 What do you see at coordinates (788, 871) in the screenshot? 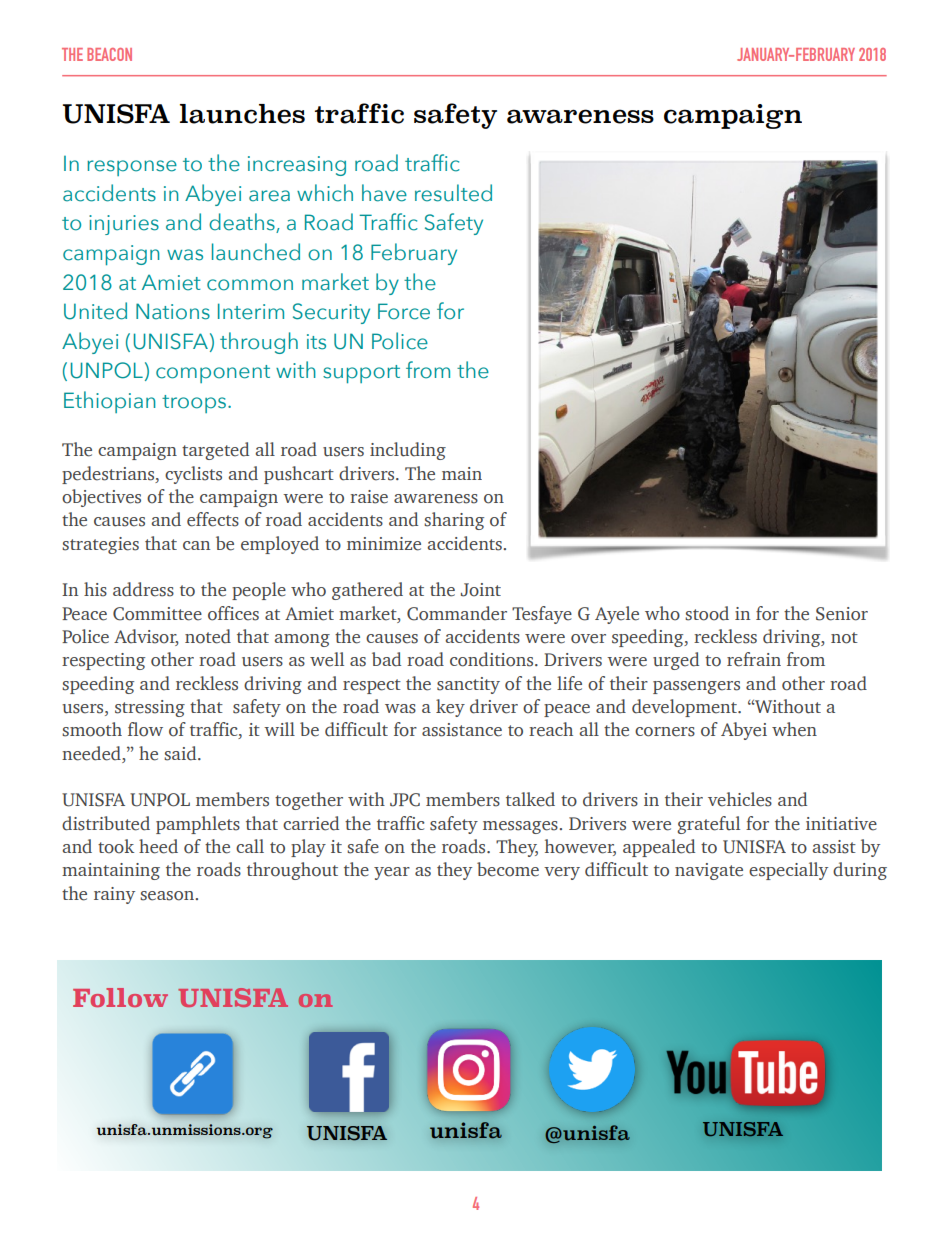
I see `especially` at bounding box center [788, 871].
